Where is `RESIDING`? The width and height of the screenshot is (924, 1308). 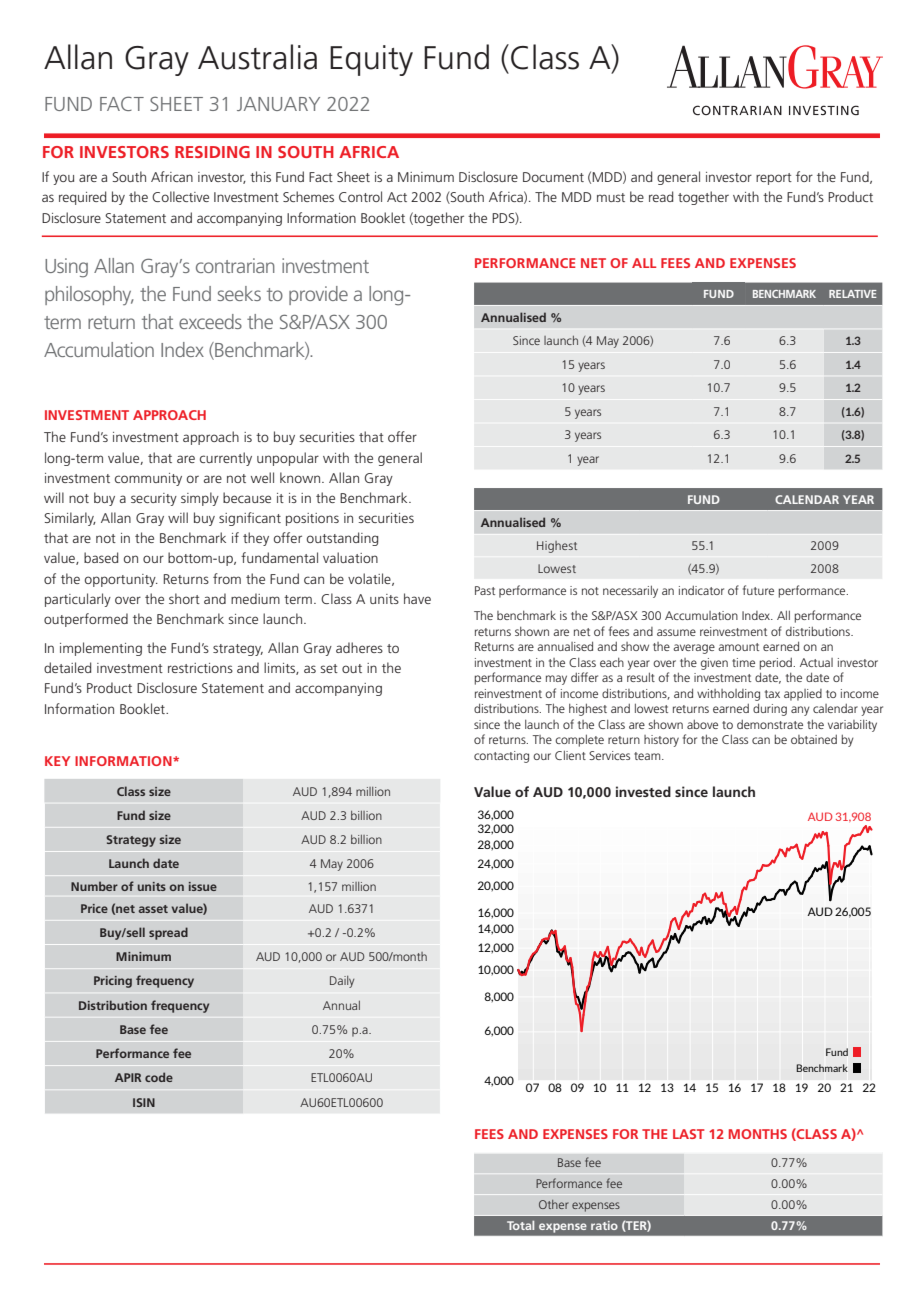
RESIDING is located at coordinates (212, 152).
